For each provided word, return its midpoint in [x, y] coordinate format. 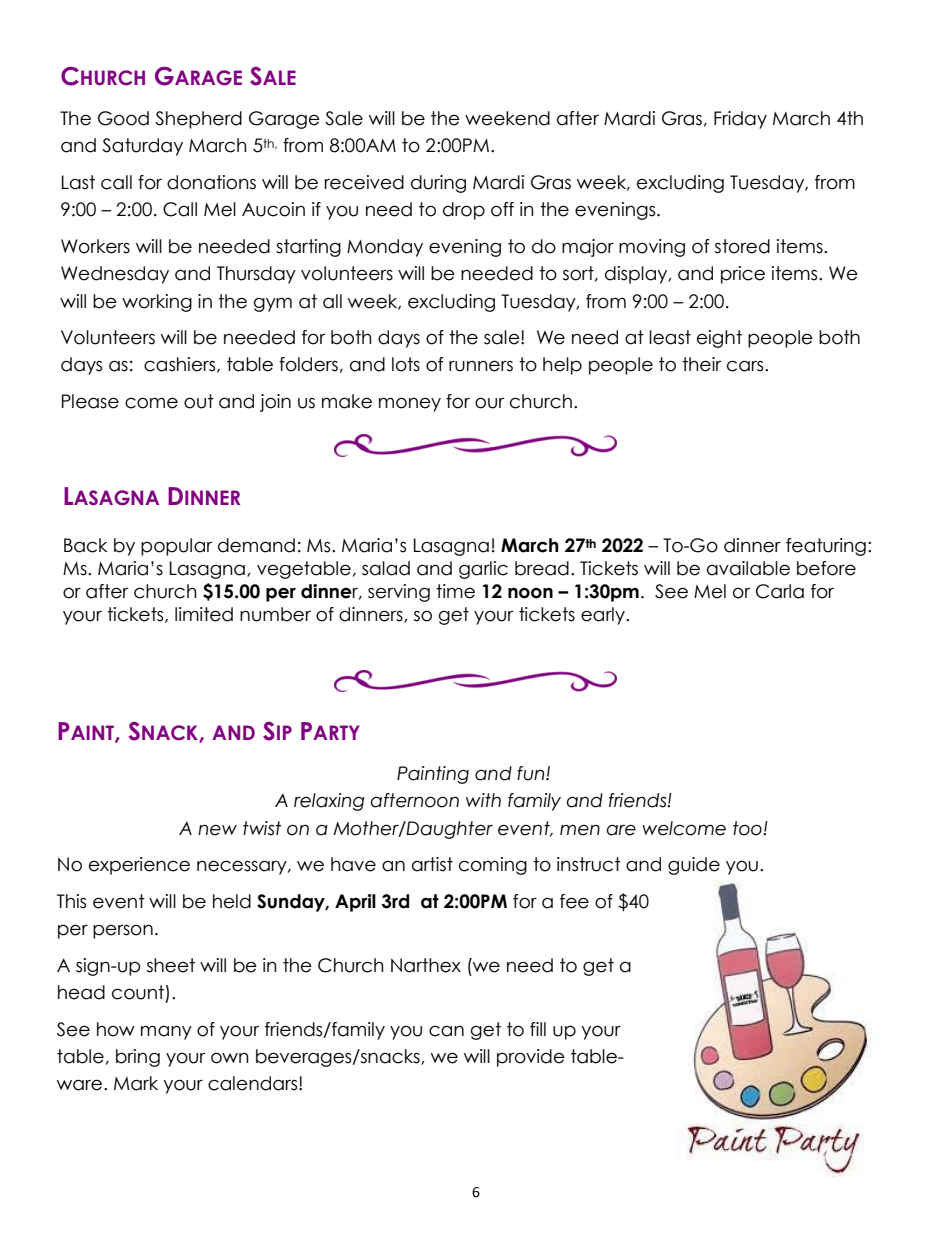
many [166, 1032]
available [748, 568]
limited [204, 614]
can [446, 1031]
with [483, 800]
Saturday [142, 147]
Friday [740, 120]
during [438, 184]
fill [538, 1029]
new [217, 830]
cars [746, 366]
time [455, 591]
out [199, 401]
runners [481, 366]
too [748, 828]
